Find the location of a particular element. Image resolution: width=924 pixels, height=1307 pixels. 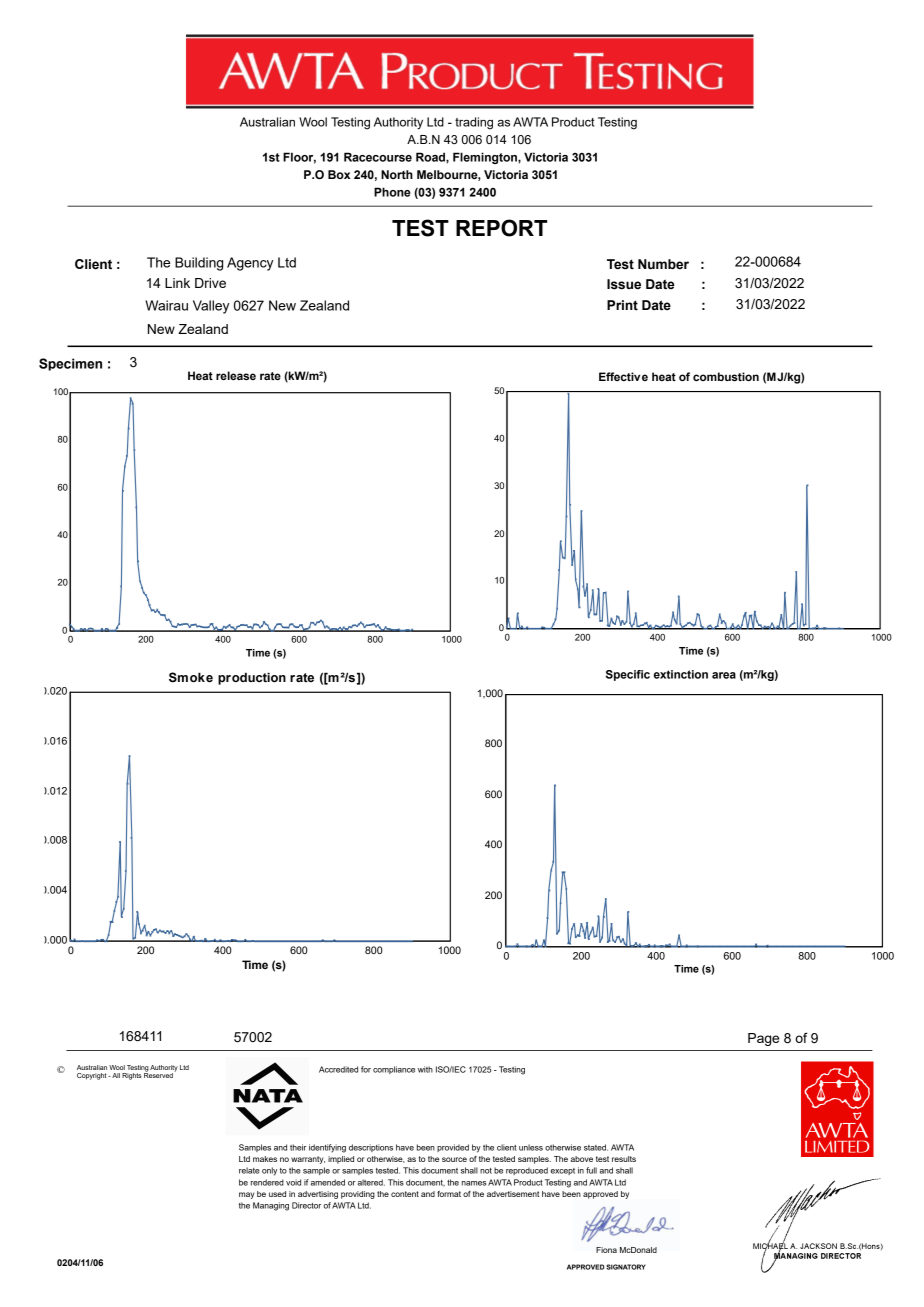

SIGNATORY is located at coordinates (626, 1267).
